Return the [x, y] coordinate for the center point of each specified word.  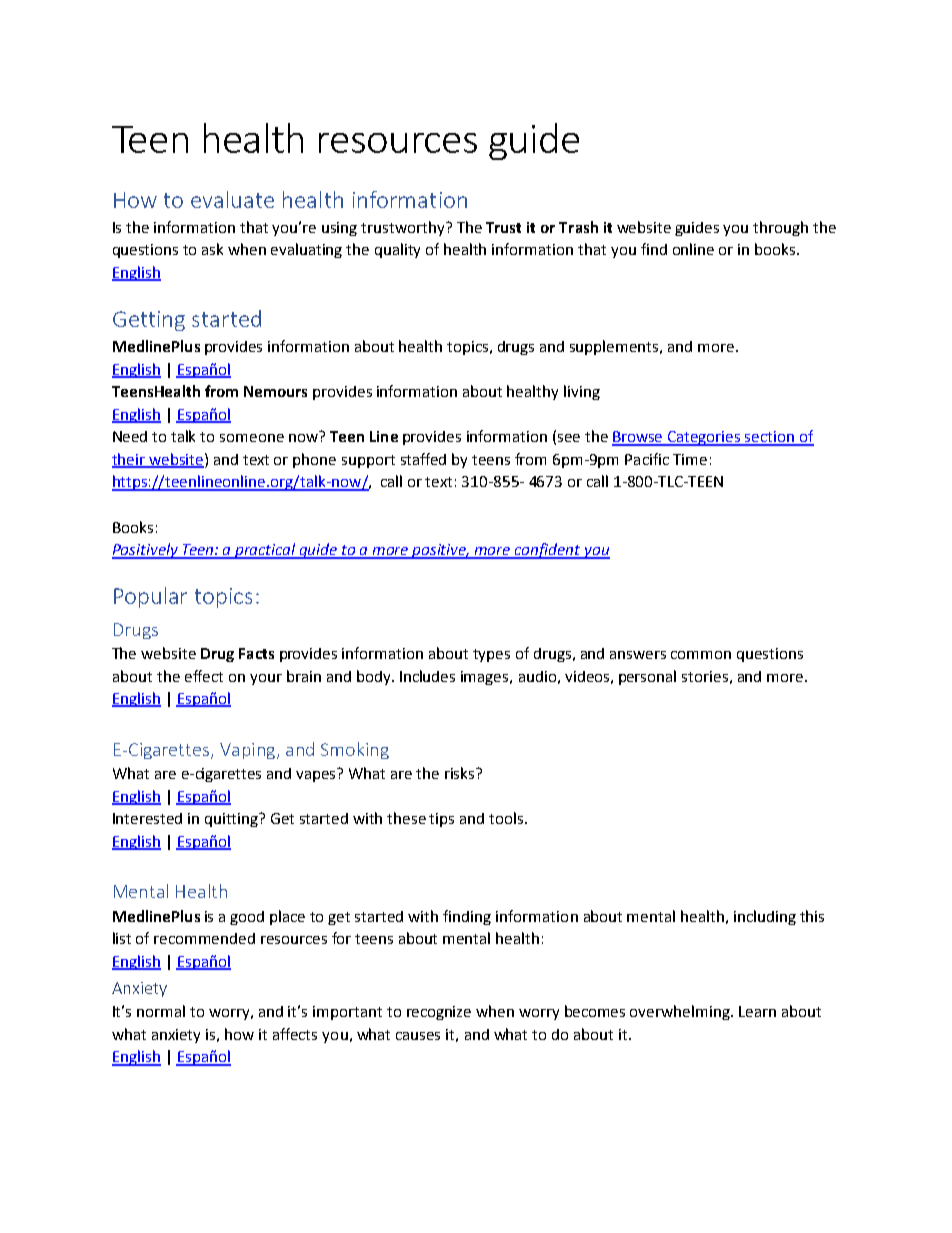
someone [252, 438]
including [765, 917]
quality [397, 250]
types [491, 655]
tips [441, 820]
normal [161, 1011]
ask [212, 249]
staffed [423, 459]
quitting [233, 820]
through [780, 228]
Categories [704, 438]
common [701, 655]
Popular [150, 597]
